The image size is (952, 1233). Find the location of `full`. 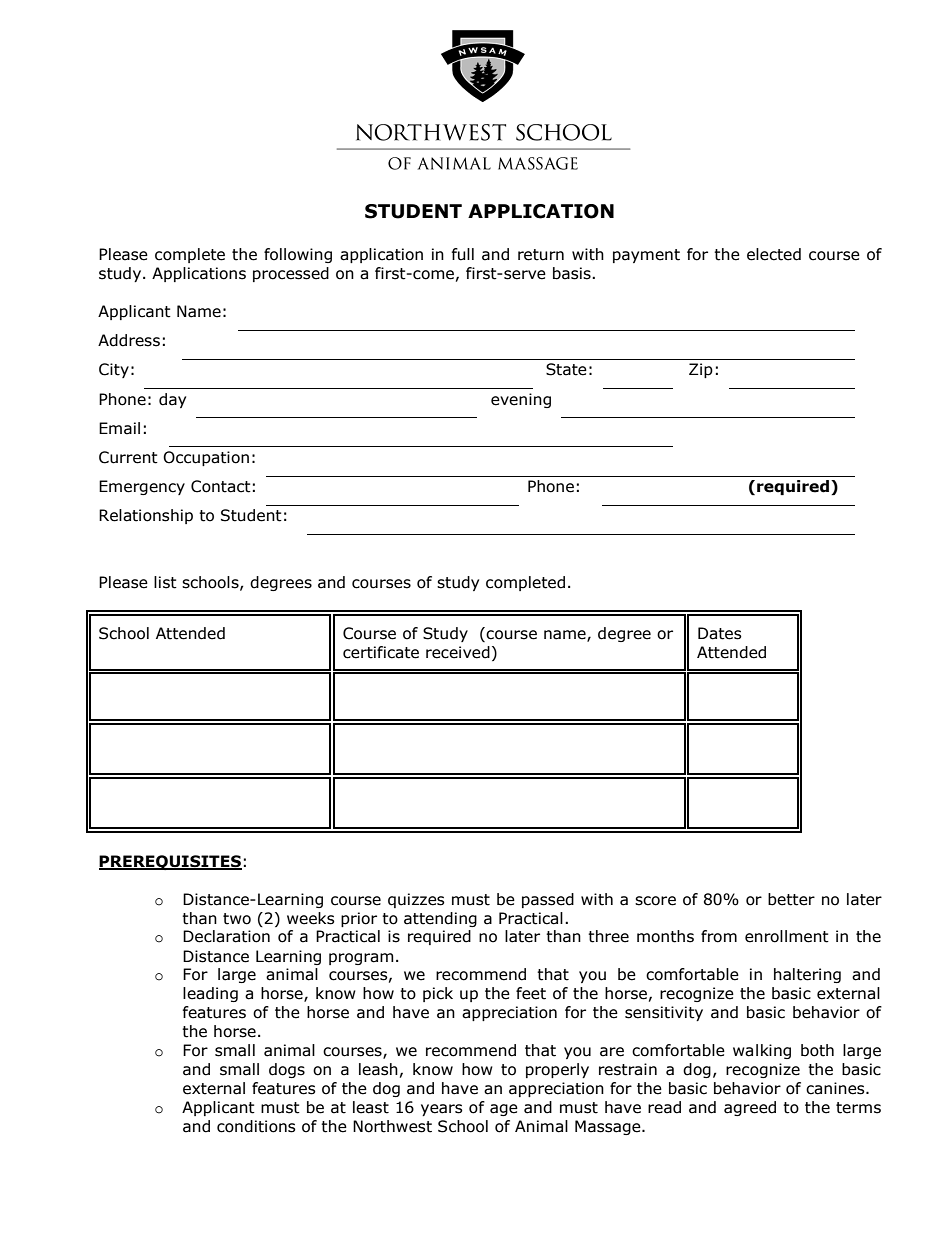

full is located at coordinates (463, 254).
